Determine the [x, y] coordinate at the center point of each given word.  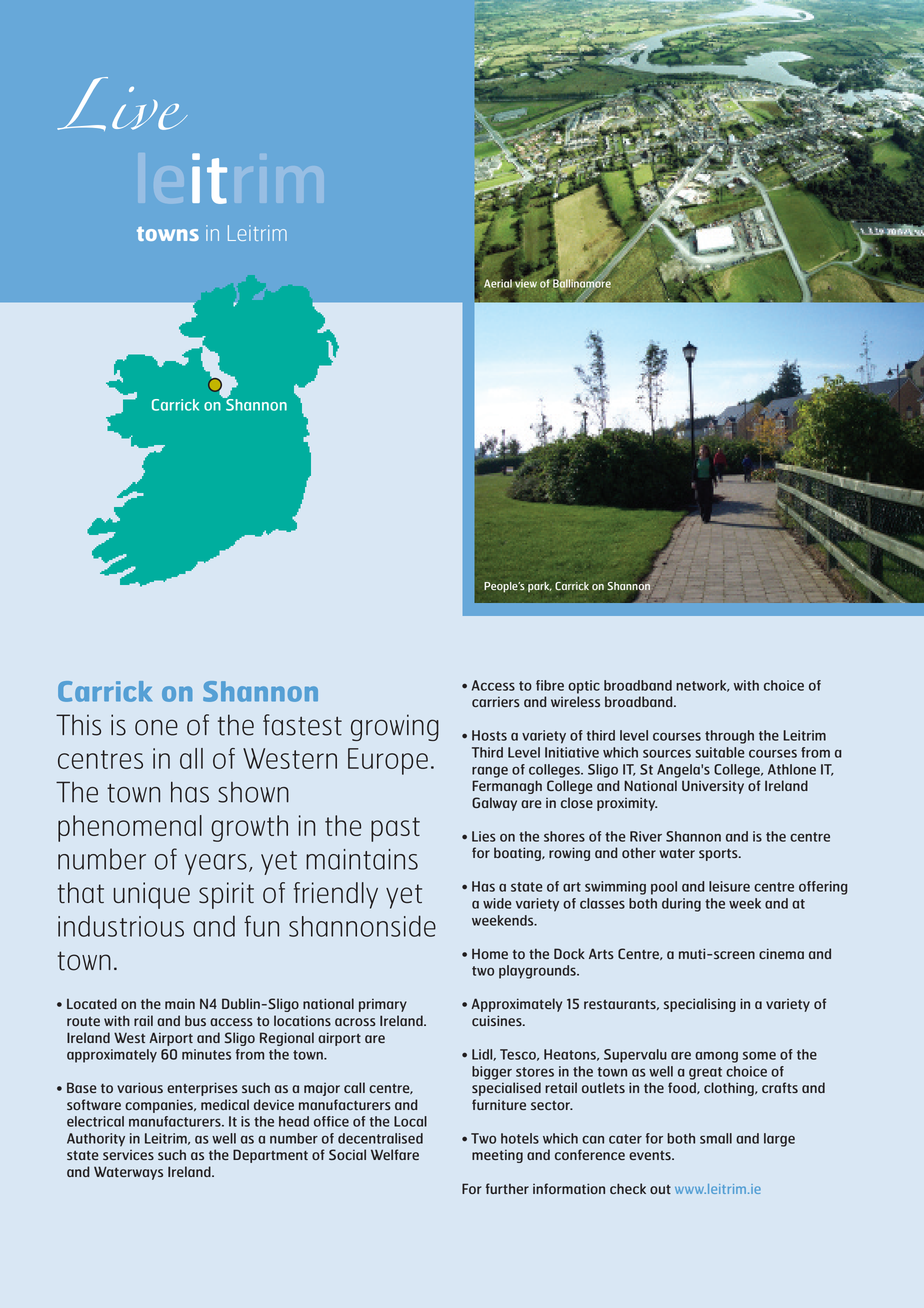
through [729, 737]
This [78, 725]
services [128, 1155]
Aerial [498, 282]
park [540, 587]
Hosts [489, 735]
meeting [497, 1156]
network [702, 686]
